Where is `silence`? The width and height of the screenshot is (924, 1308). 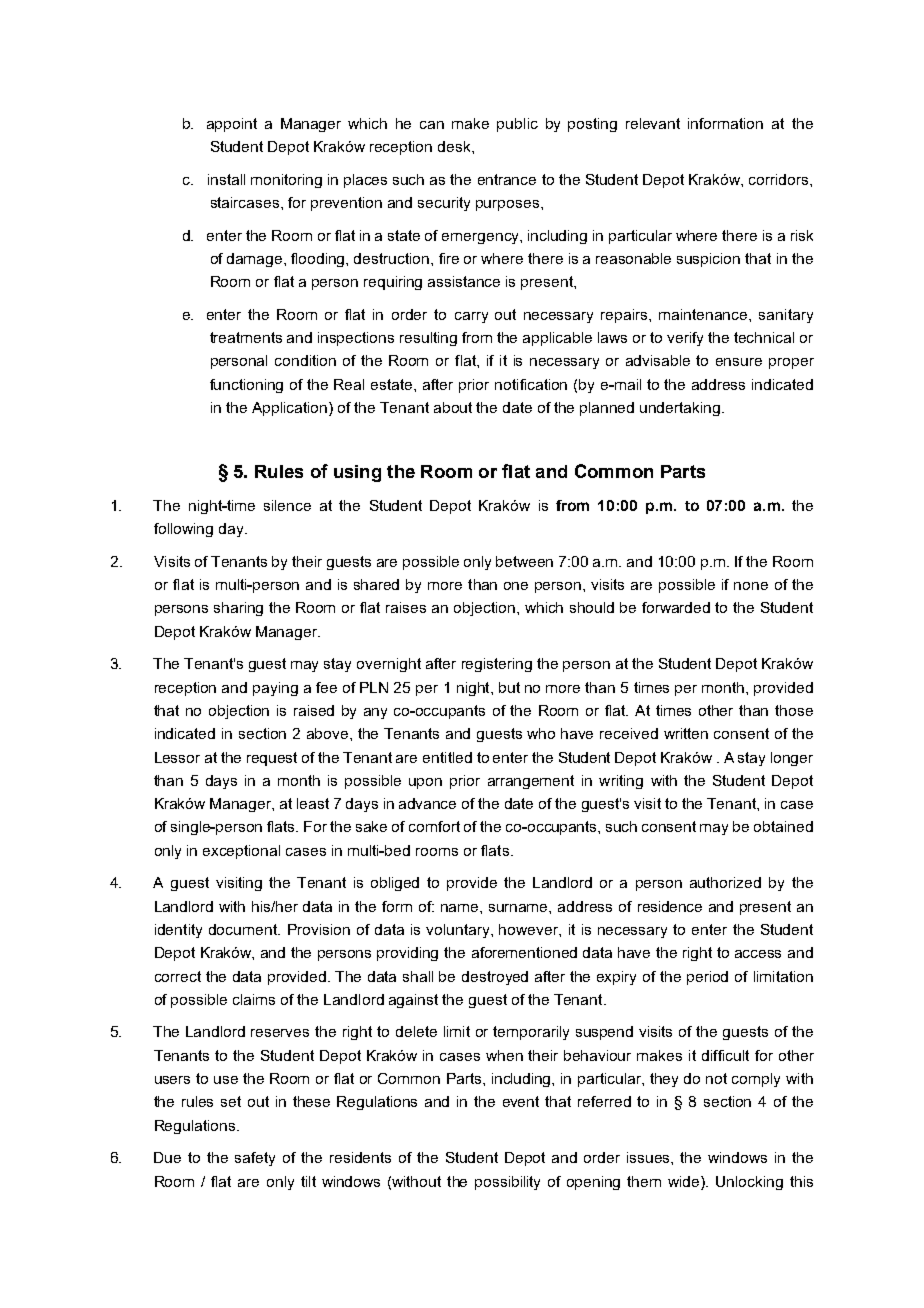 silence is located at coordinates (287, 505).
